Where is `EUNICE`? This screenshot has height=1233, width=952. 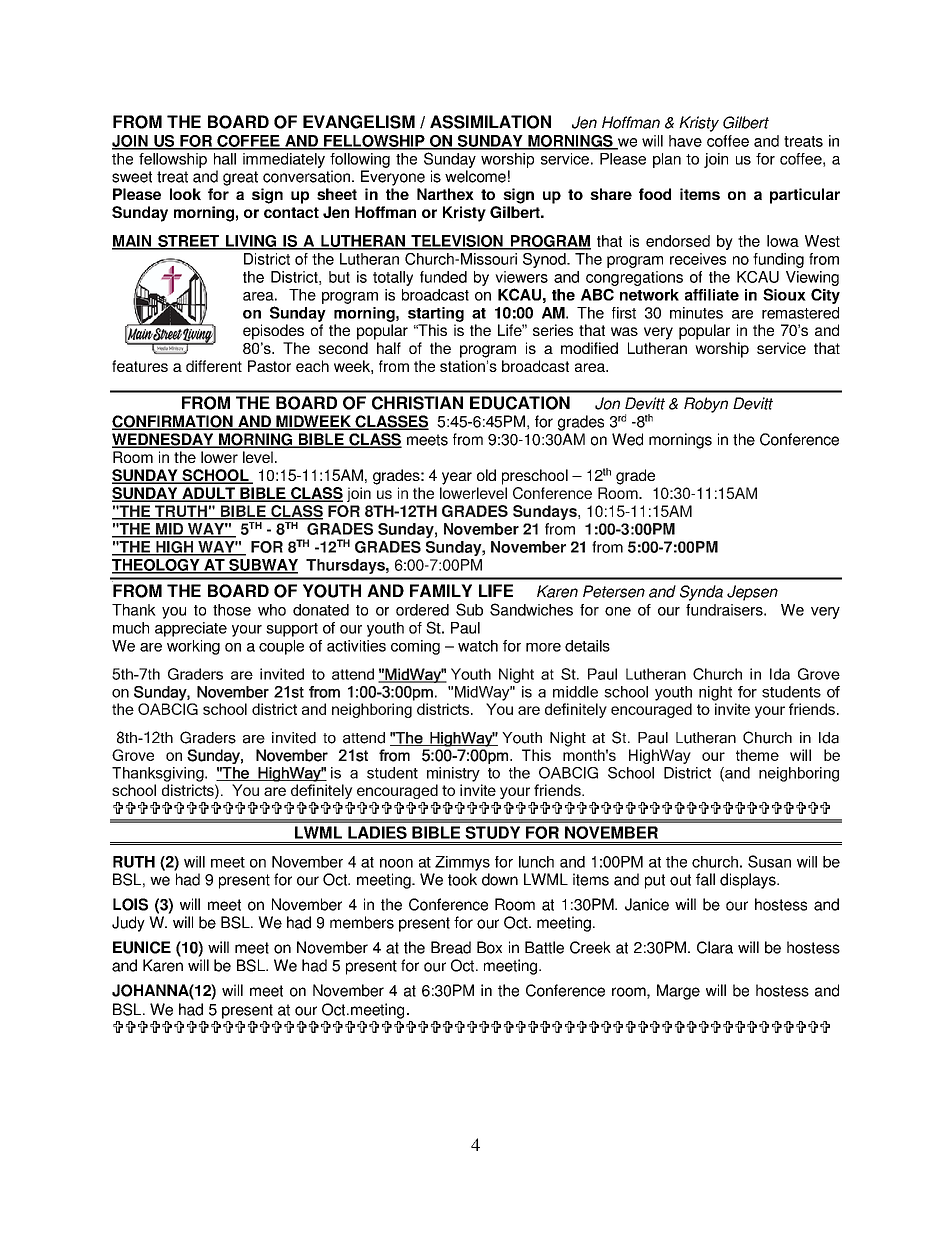
EUNICE is located at coordinates (142, 947).
